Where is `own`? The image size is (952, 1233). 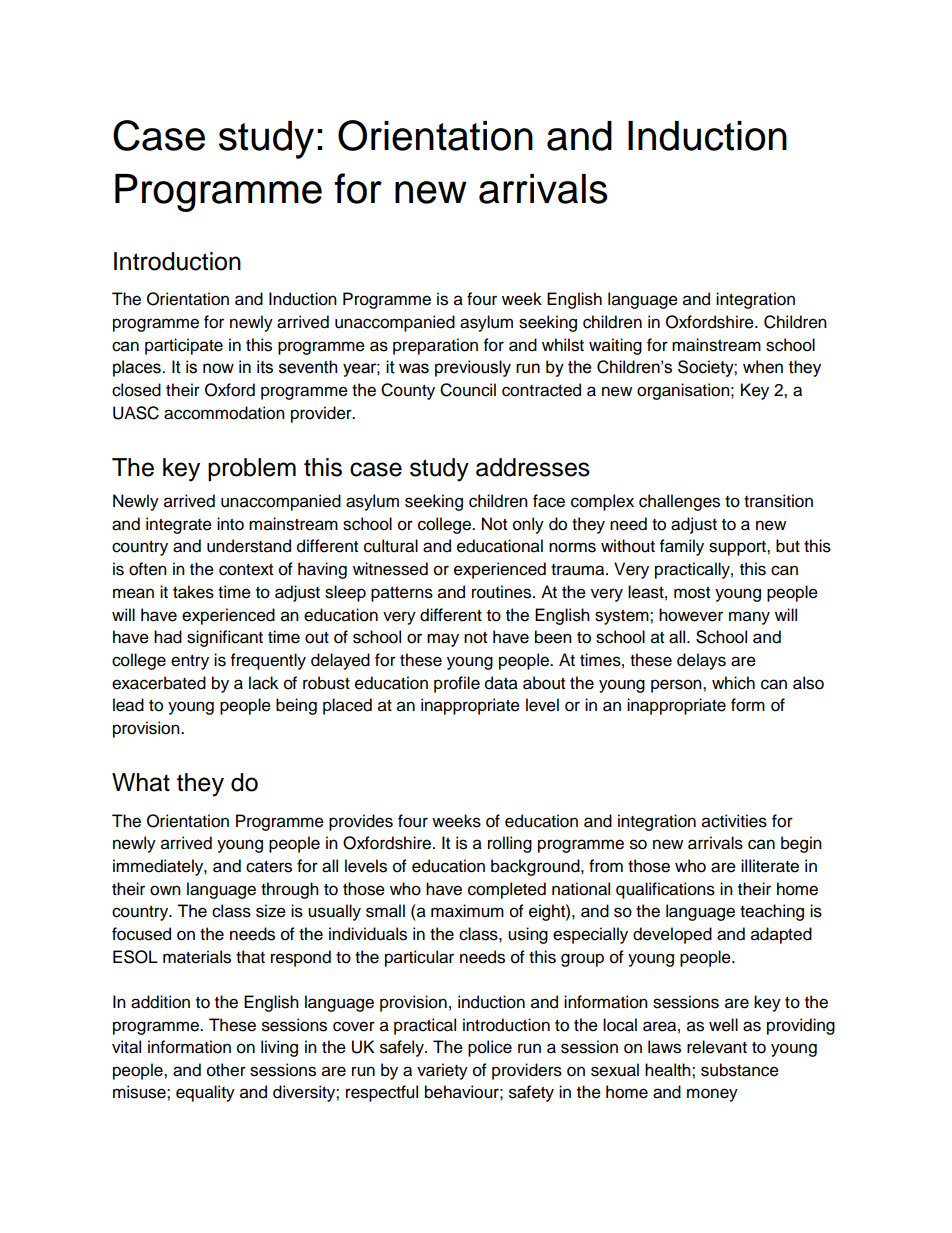
own is located at coordinates (165, 890).
